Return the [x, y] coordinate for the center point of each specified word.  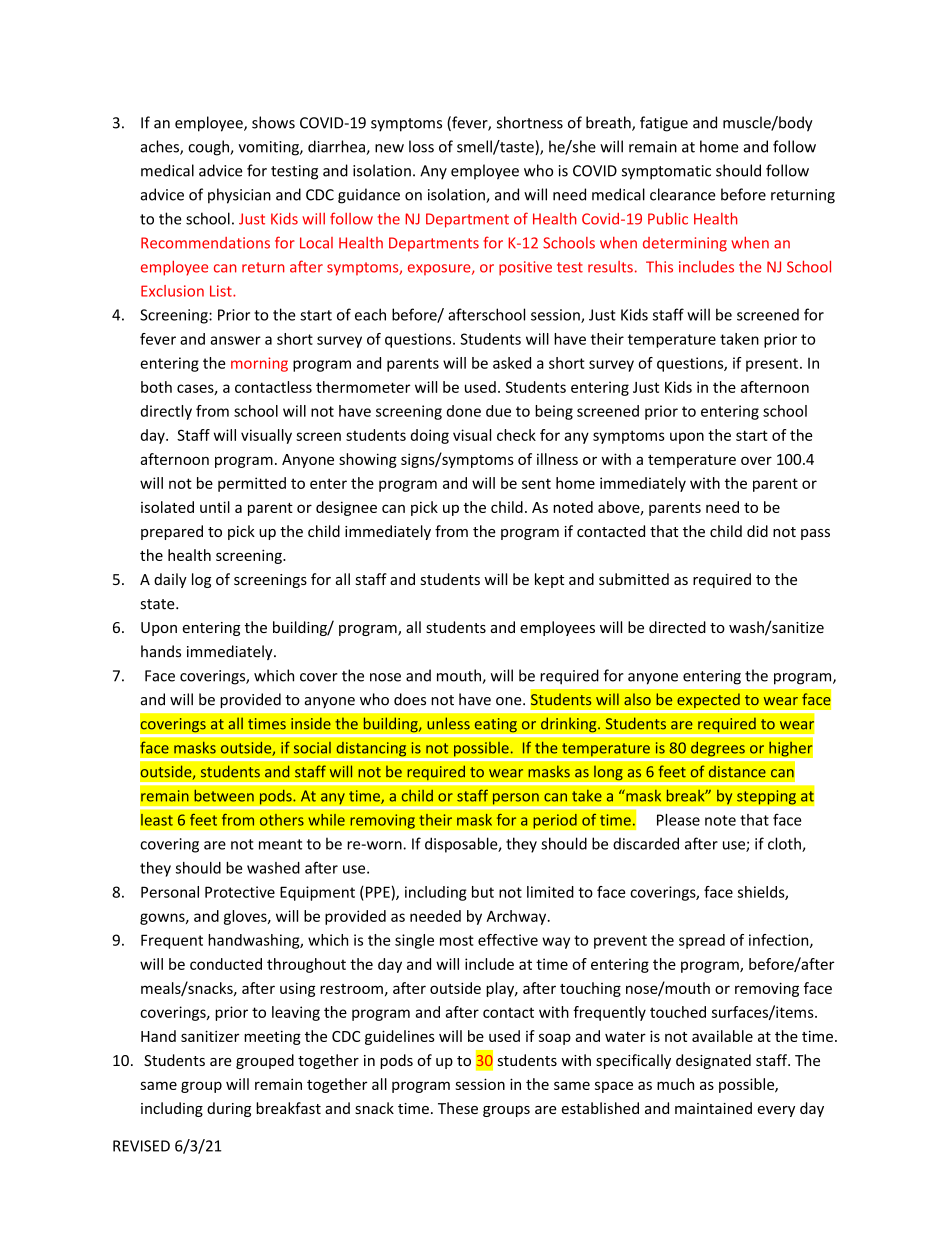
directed [677, 627]
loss [421, 146]
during [229, 1109]
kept [549, 580]
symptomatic [666, 172]
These [458, 1108]
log [201, 580]
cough [209, 148]
